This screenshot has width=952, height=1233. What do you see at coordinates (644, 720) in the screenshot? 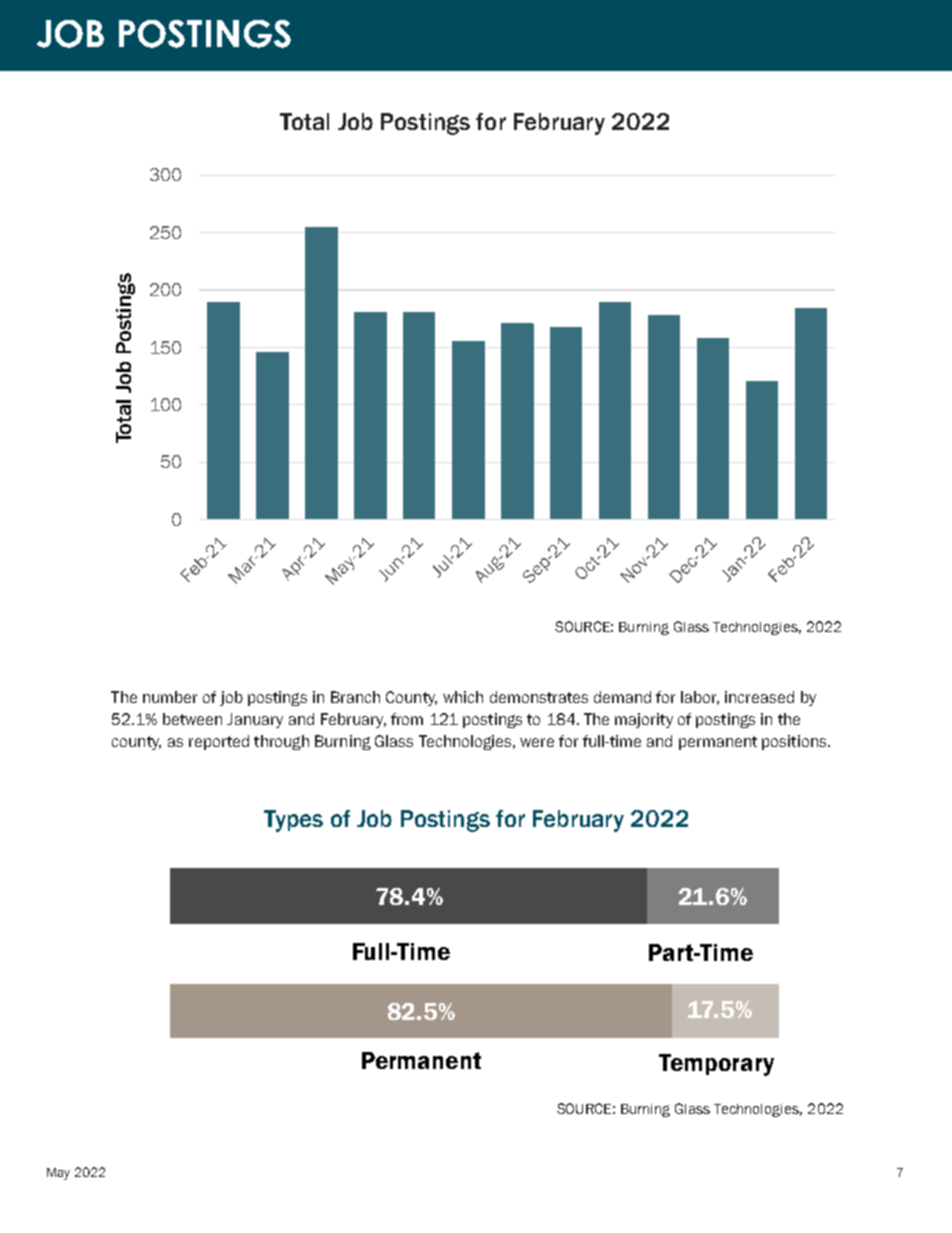
I see `majority` at bounding box center [644, 720].
